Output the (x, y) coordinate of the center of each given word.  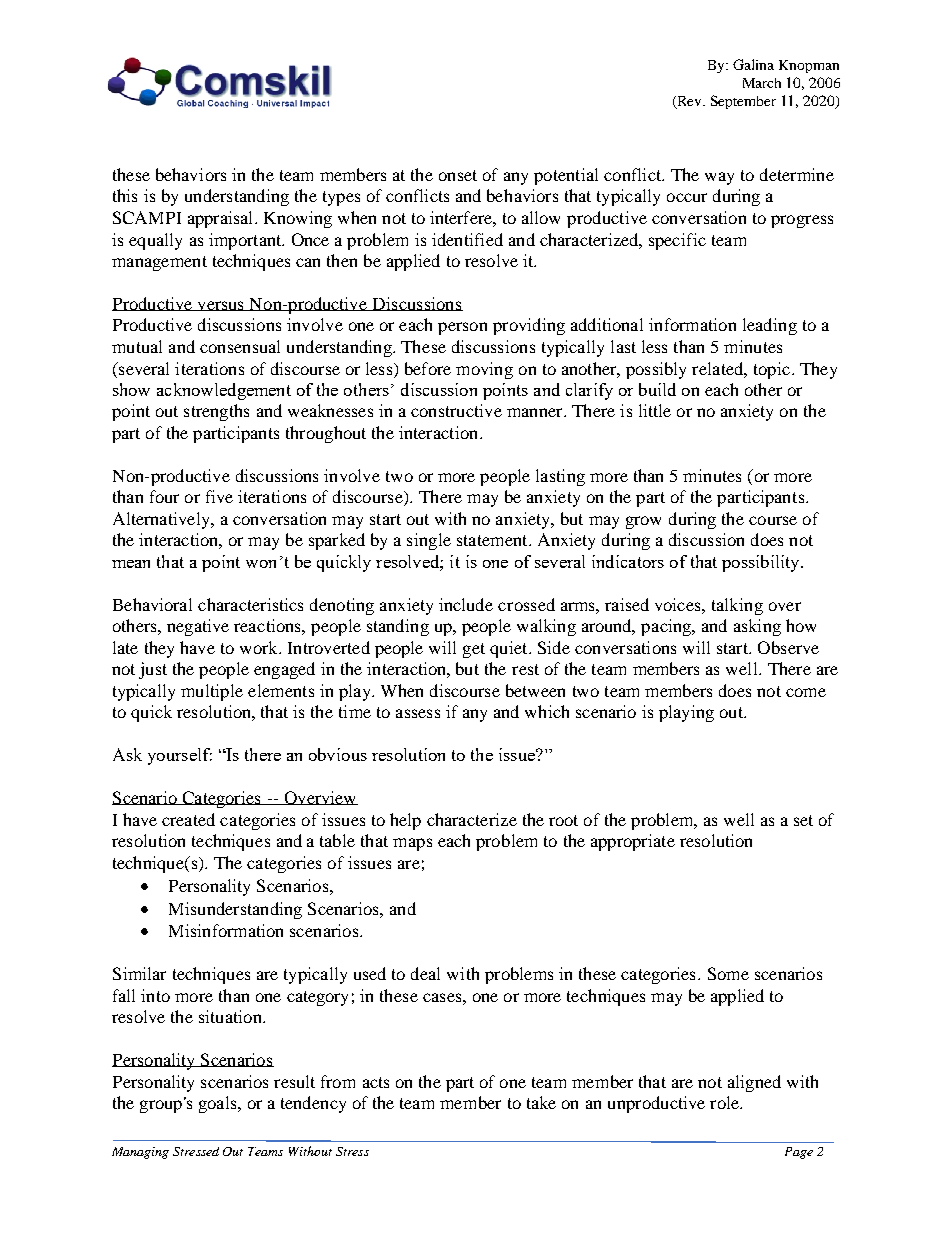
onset (458, 175)
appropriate (633, 842)
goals (219, 1104)
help (405, 821)
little (655, 410)
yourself (180, 756)
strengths (216, 412)
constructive (456, 410)
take (541, 1102)
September (743, 102)
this (125, 195)
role (725, 1102)
